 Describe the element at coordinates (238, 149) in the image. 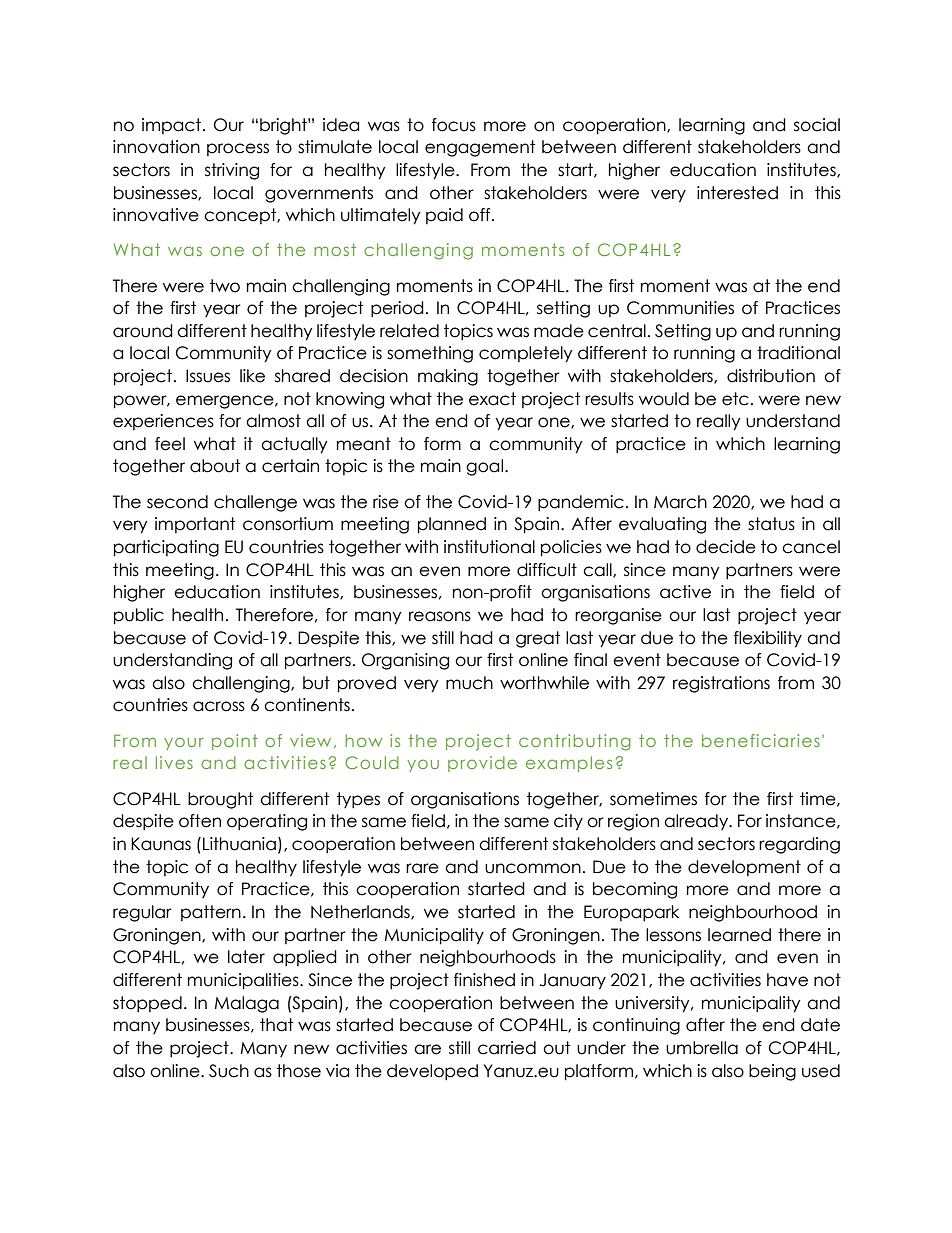

I see `process` at that location.
